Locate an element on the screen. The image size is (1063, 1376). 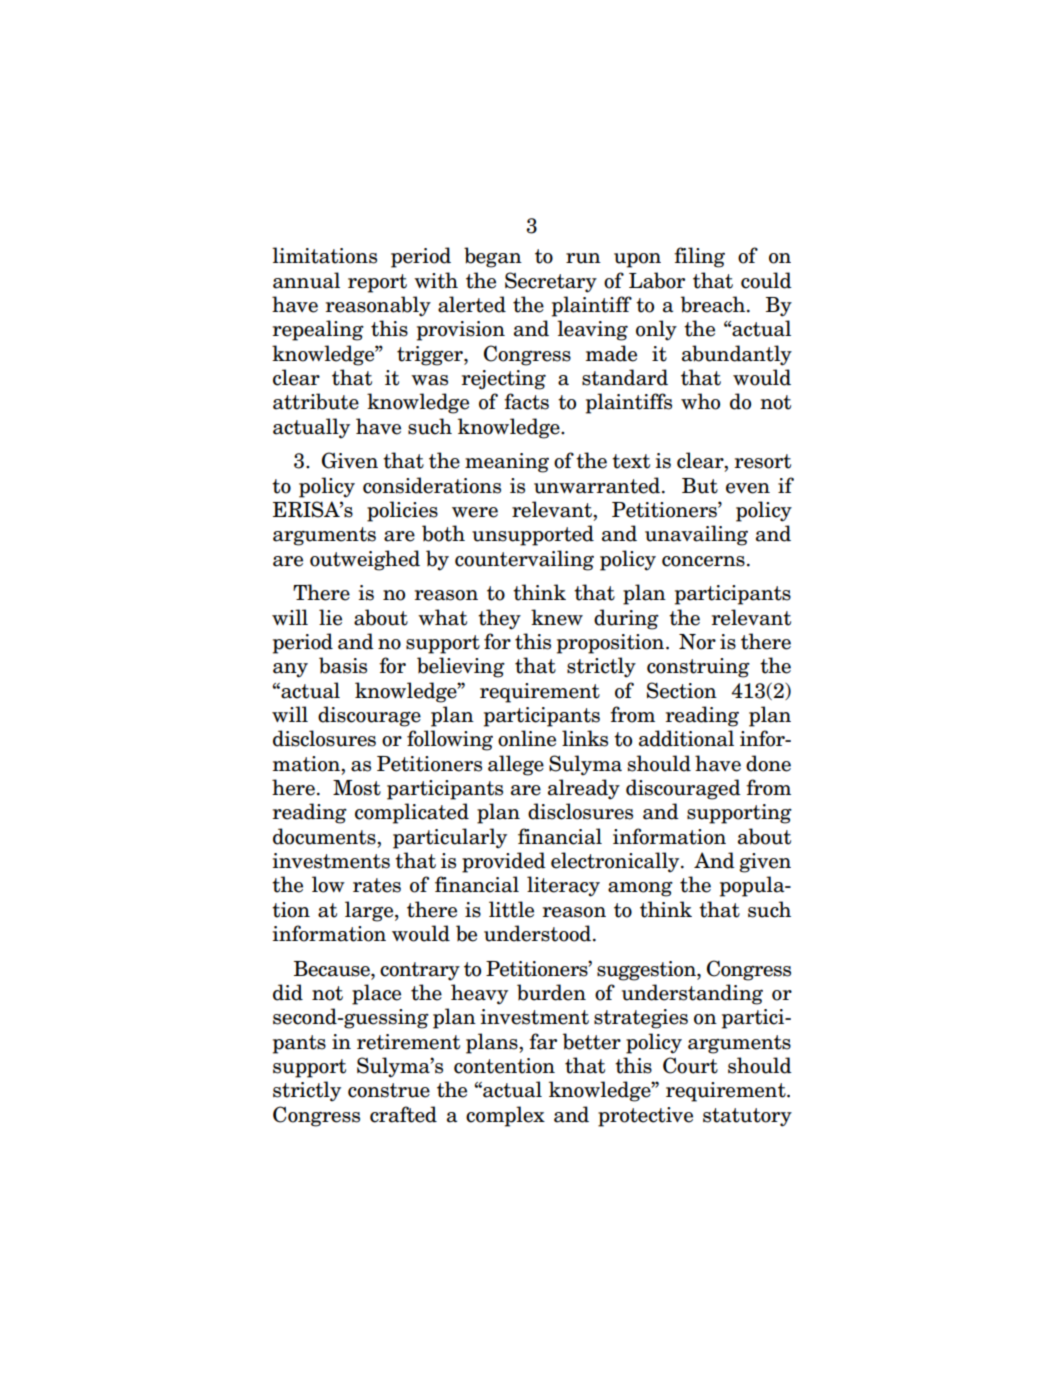
report is located at coordinates (377, 283).
